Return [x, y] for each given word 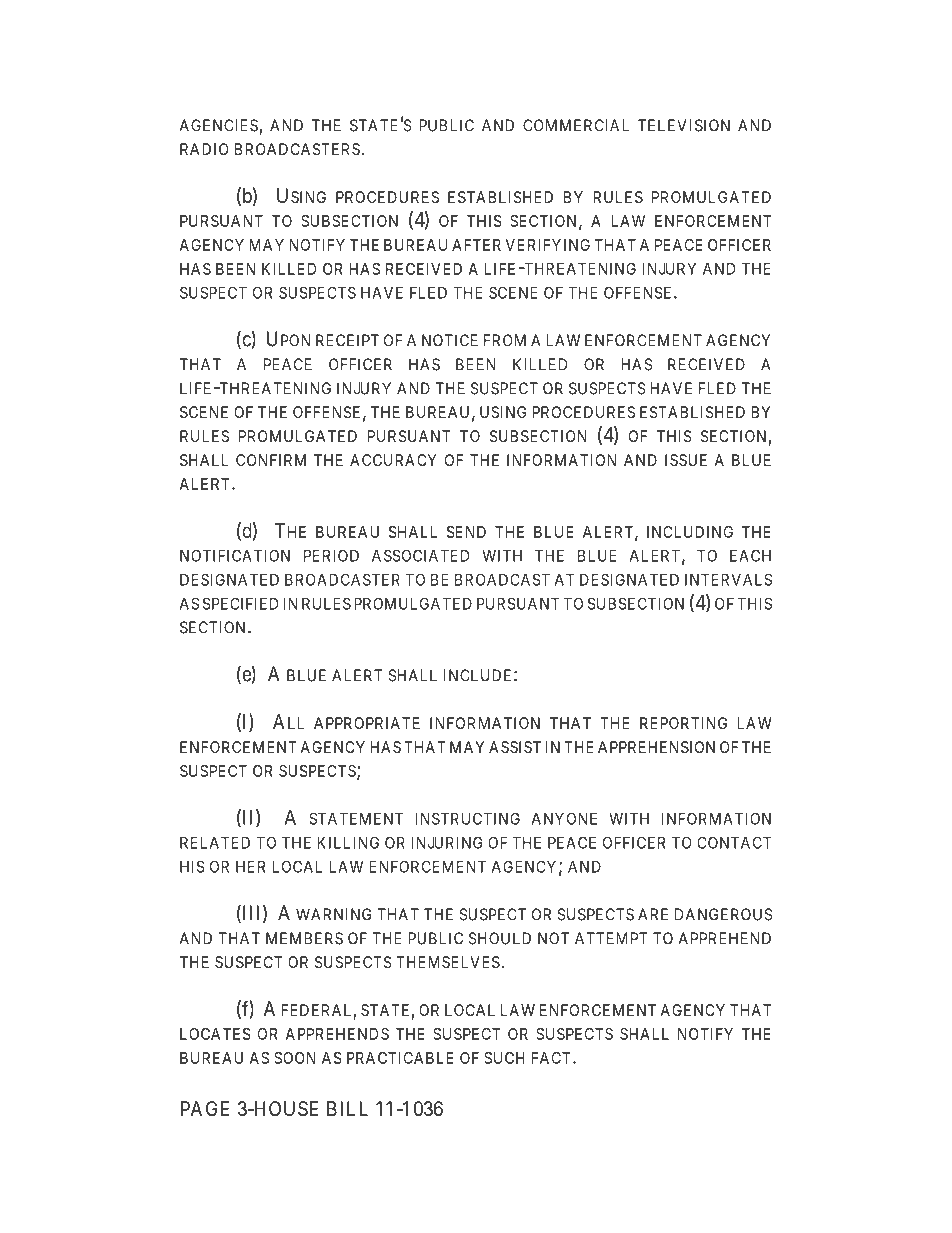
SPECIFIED [240, 603]
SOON [295, 1058]
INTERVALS [728, 579]
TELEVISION [684, 125]
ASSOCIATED [420, 555]
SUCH [504, 1058]
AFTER [476, 245]
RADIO [204, 149]
